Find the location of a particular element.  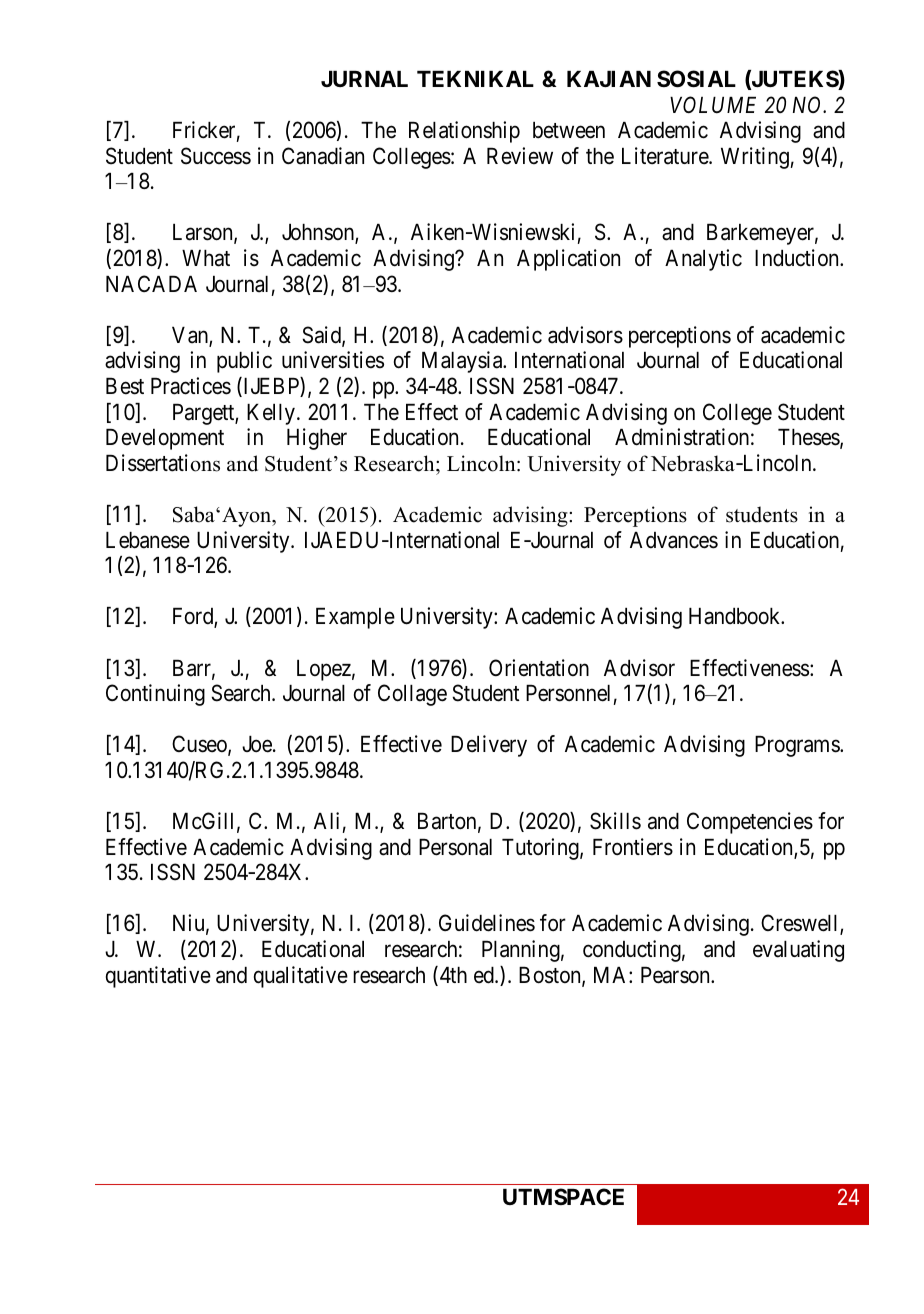

Pearson is located at coordinates (676, 975).
